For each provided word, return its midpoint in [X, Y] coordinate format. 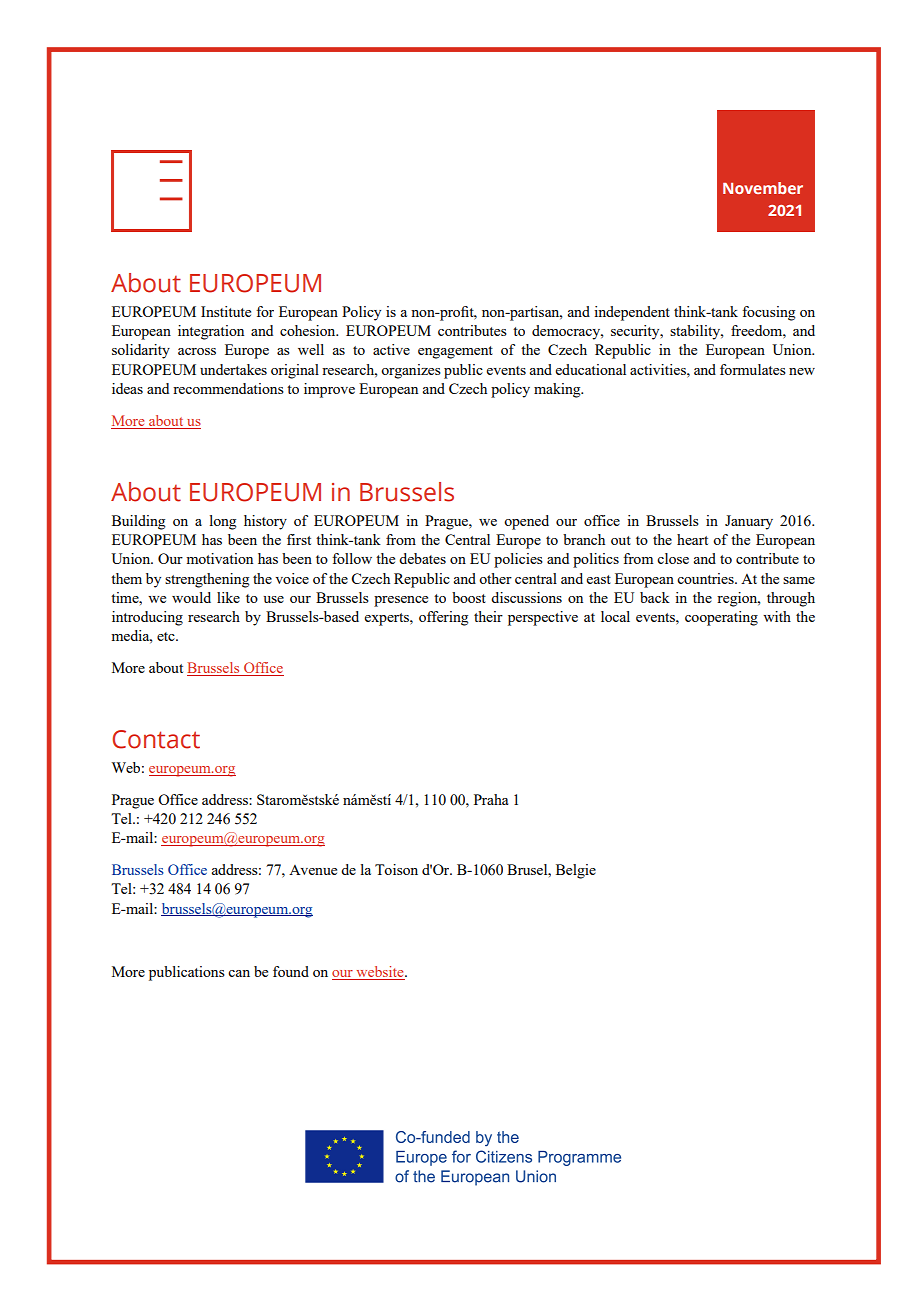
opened [526, 522]
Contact [156, 739]
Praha [491, 799]
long [223, 522]
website [380, 973]
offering [443, 618]
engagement [455, 352]
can [239, 973]
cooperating [721, 618]
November [763, 188]
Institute [226, 311]
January [749, 522]
